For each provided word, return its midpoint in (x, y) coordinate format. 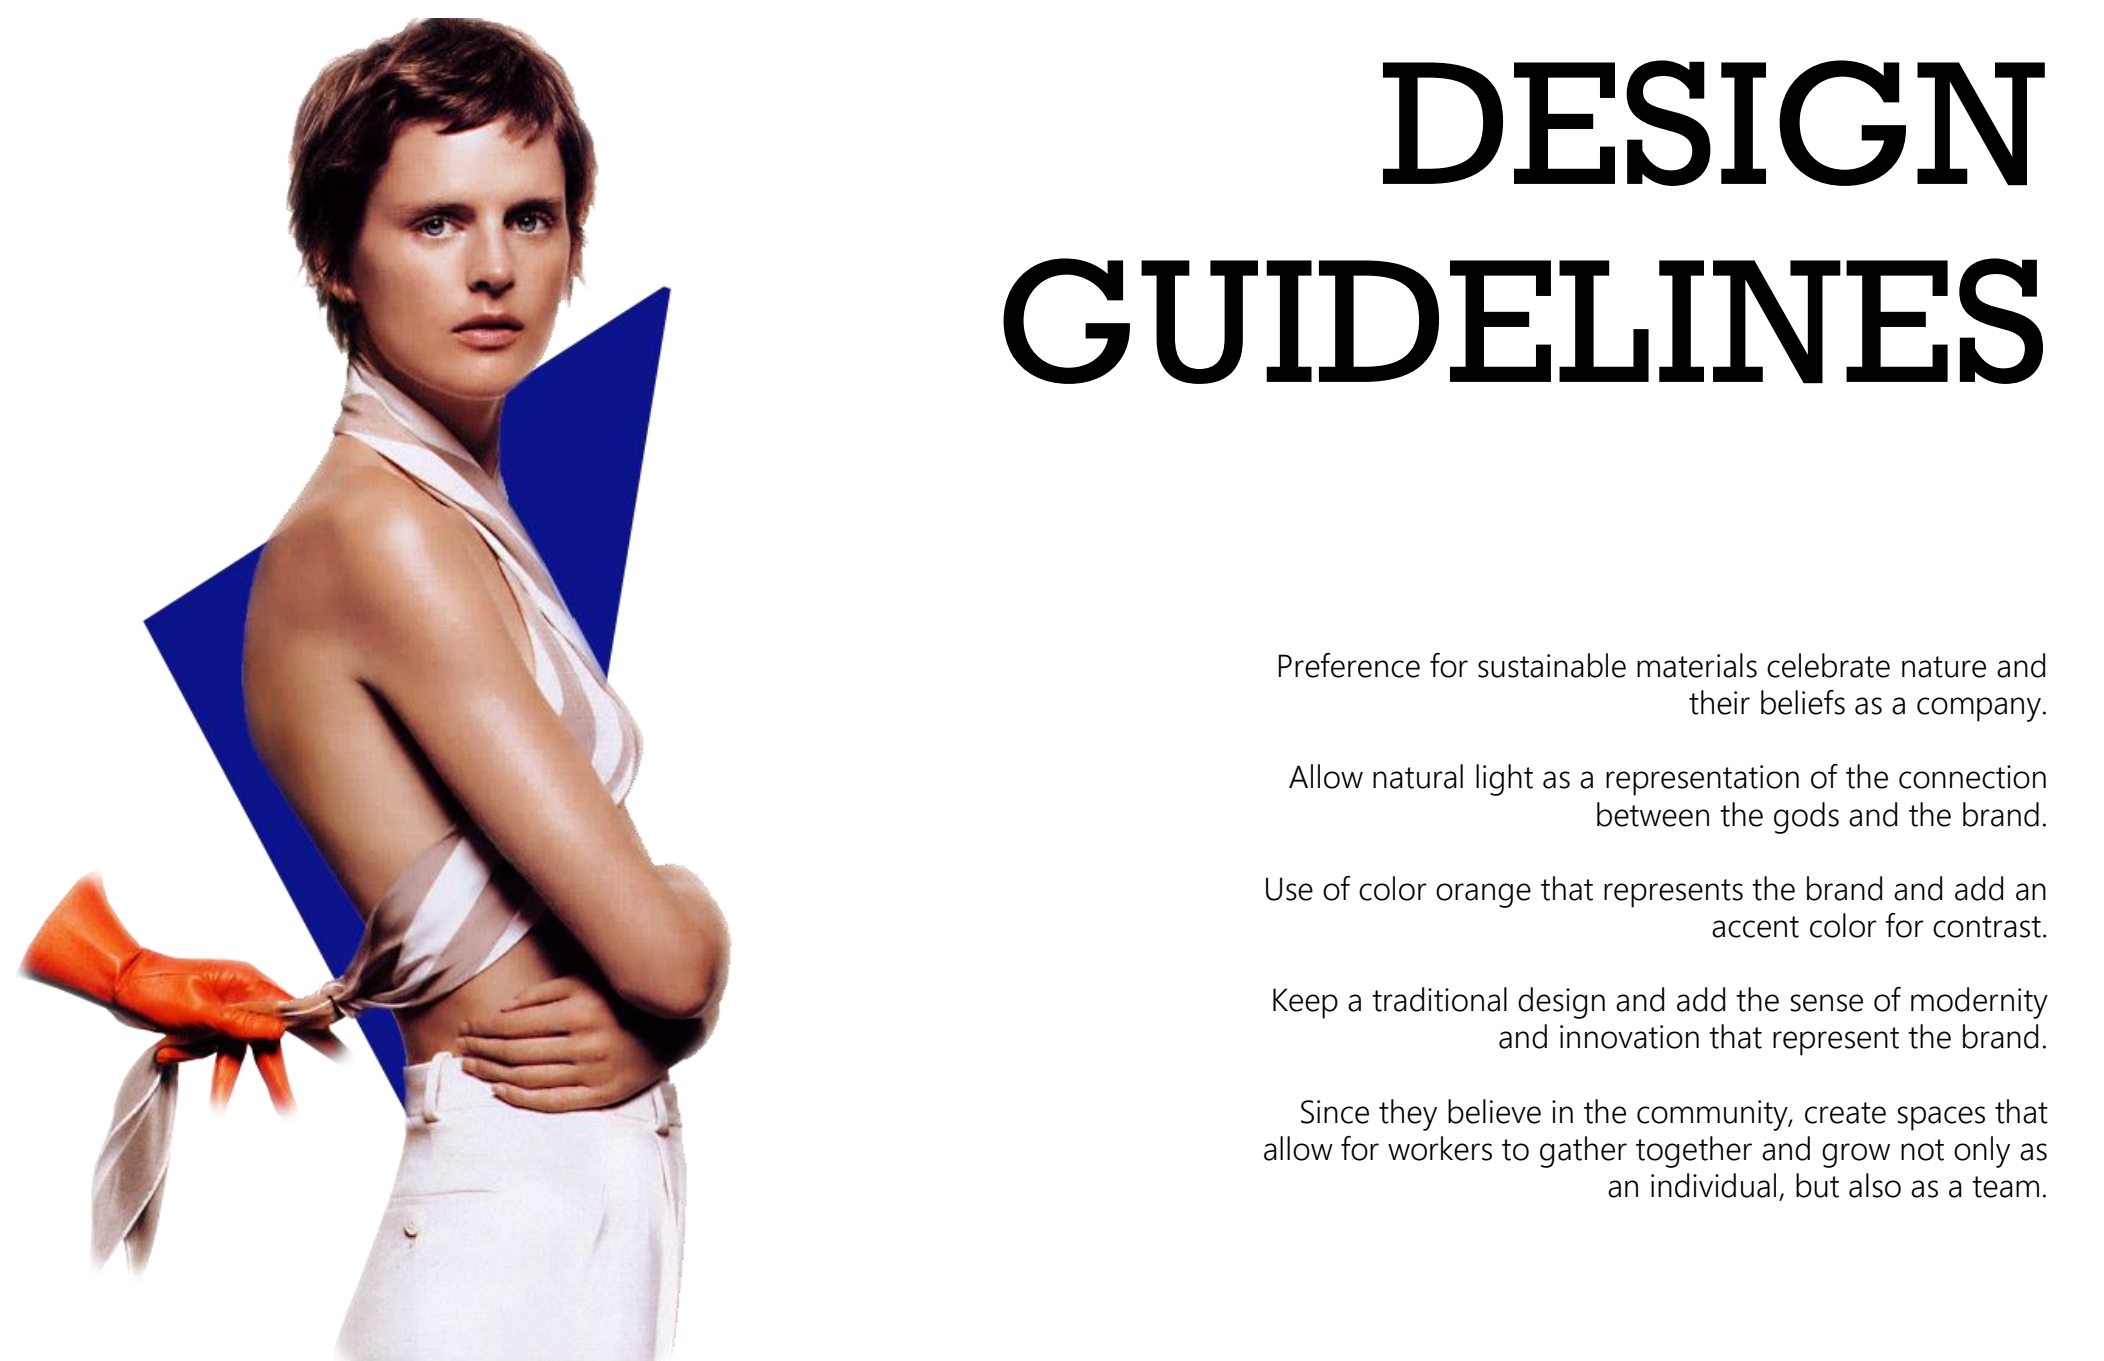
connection (1972, 777)
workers (1440, 1148)
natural (1418, 776)
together (1694, 1152)
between (1653, 814)
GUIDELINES (1523, 321)
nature (1944, 667)
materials (1697, 665)
